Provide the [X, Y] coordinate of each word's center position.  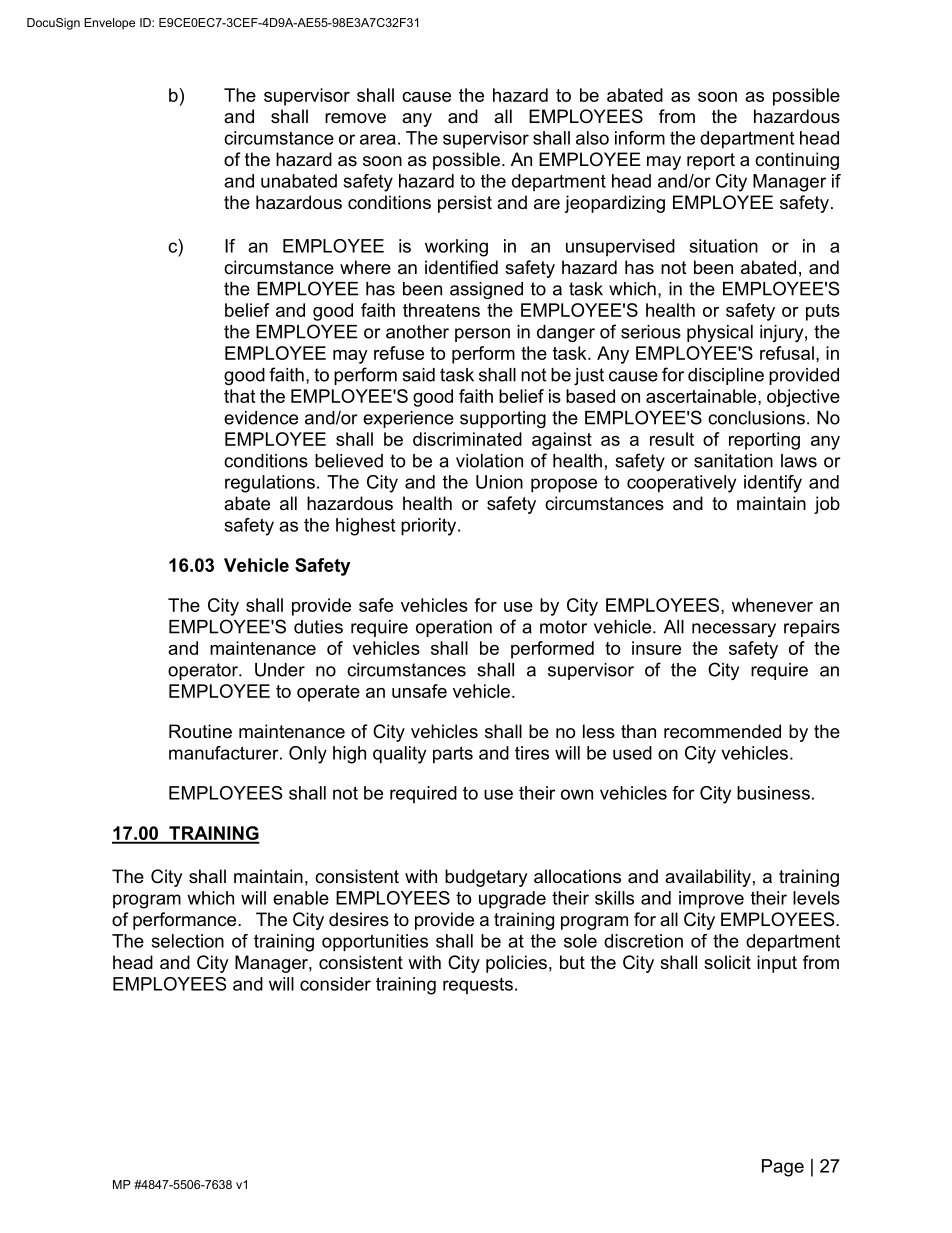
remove [355, 118]
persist [465, 204]
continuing [797, 161]
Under [280, 670]
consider [335, 984]
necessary [734, 630]
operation [454, 628]
